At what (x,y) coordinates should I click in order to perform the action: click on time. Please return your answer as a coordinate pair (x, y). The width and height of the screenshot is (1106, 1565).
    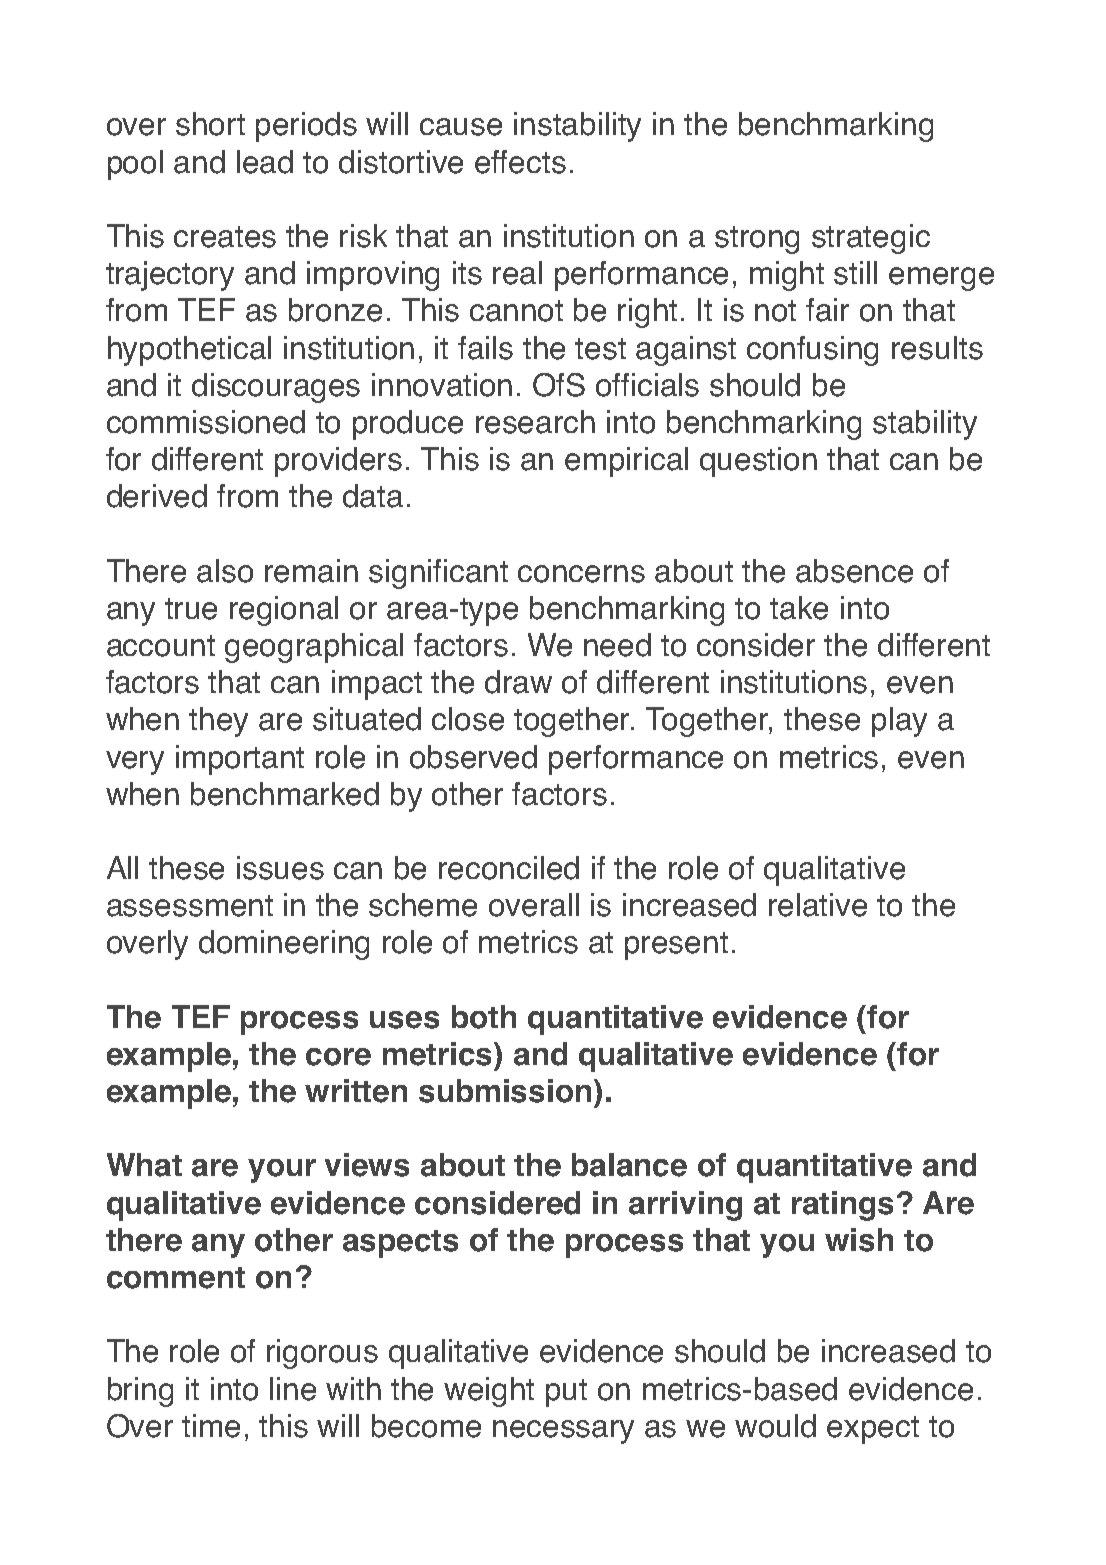
    Looking at the image, I should click on (211, 1426).
